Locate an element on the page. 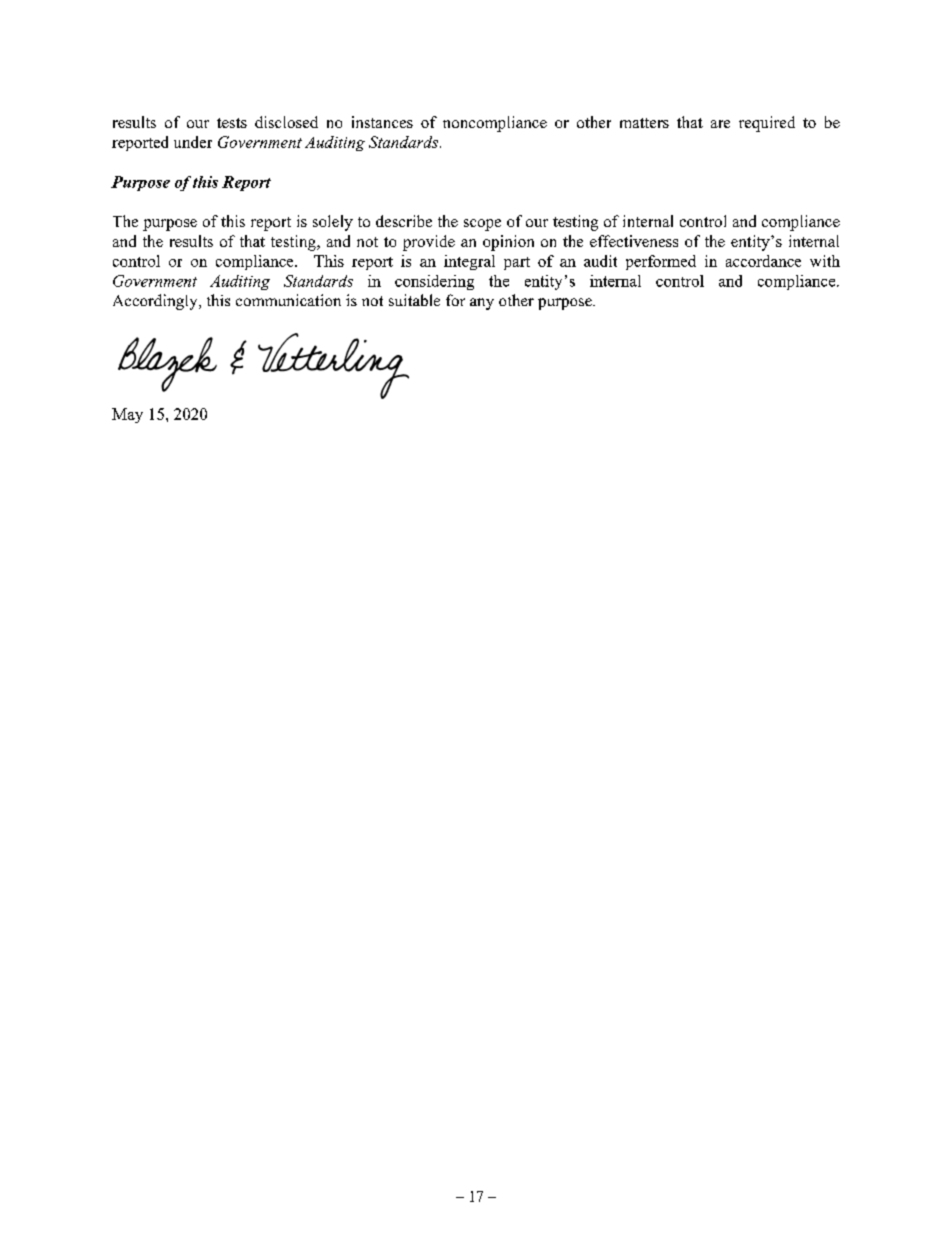  are is located at coordinates (720, 124).
